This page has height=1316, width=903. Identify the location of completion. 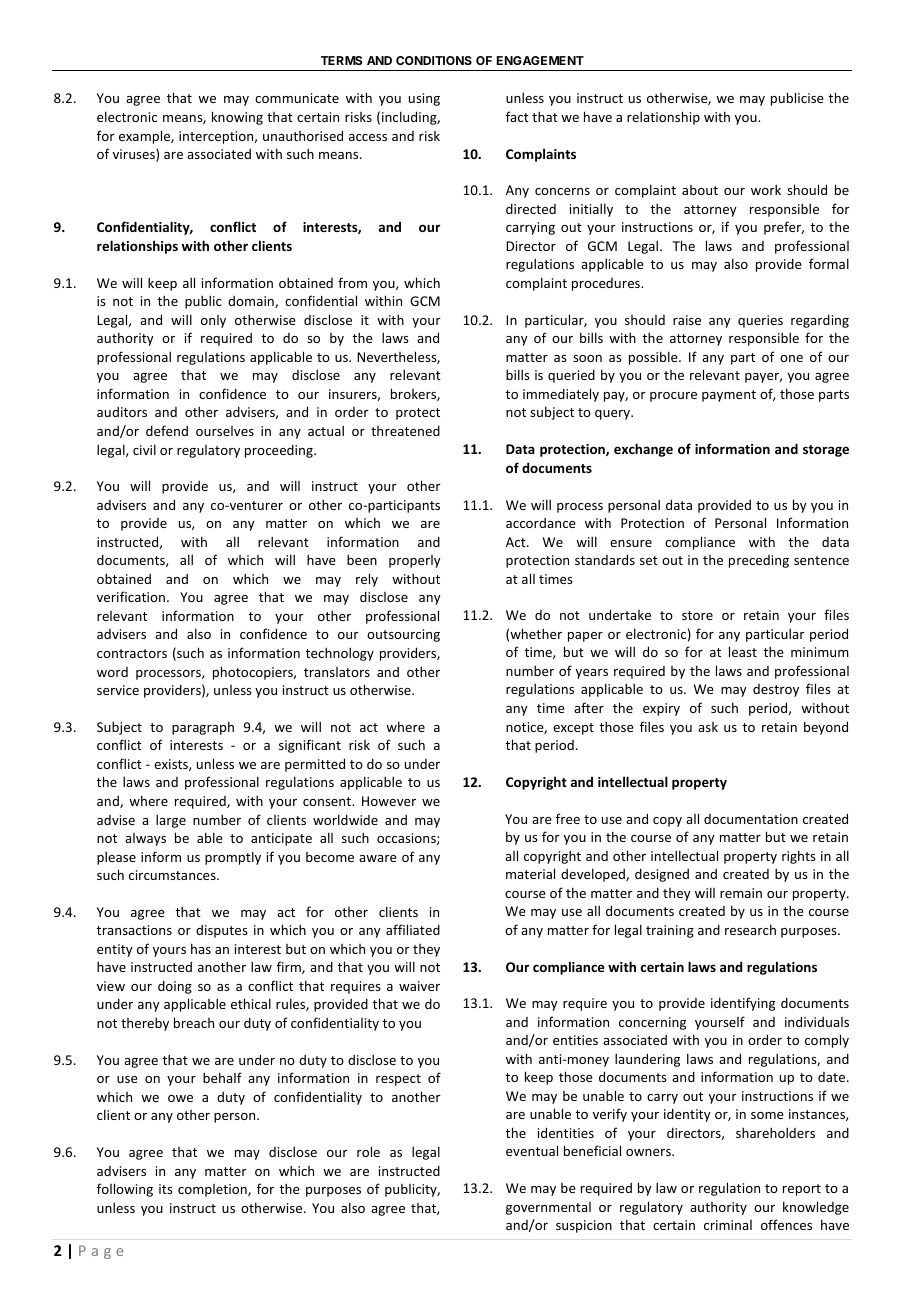
(213, 1190).
